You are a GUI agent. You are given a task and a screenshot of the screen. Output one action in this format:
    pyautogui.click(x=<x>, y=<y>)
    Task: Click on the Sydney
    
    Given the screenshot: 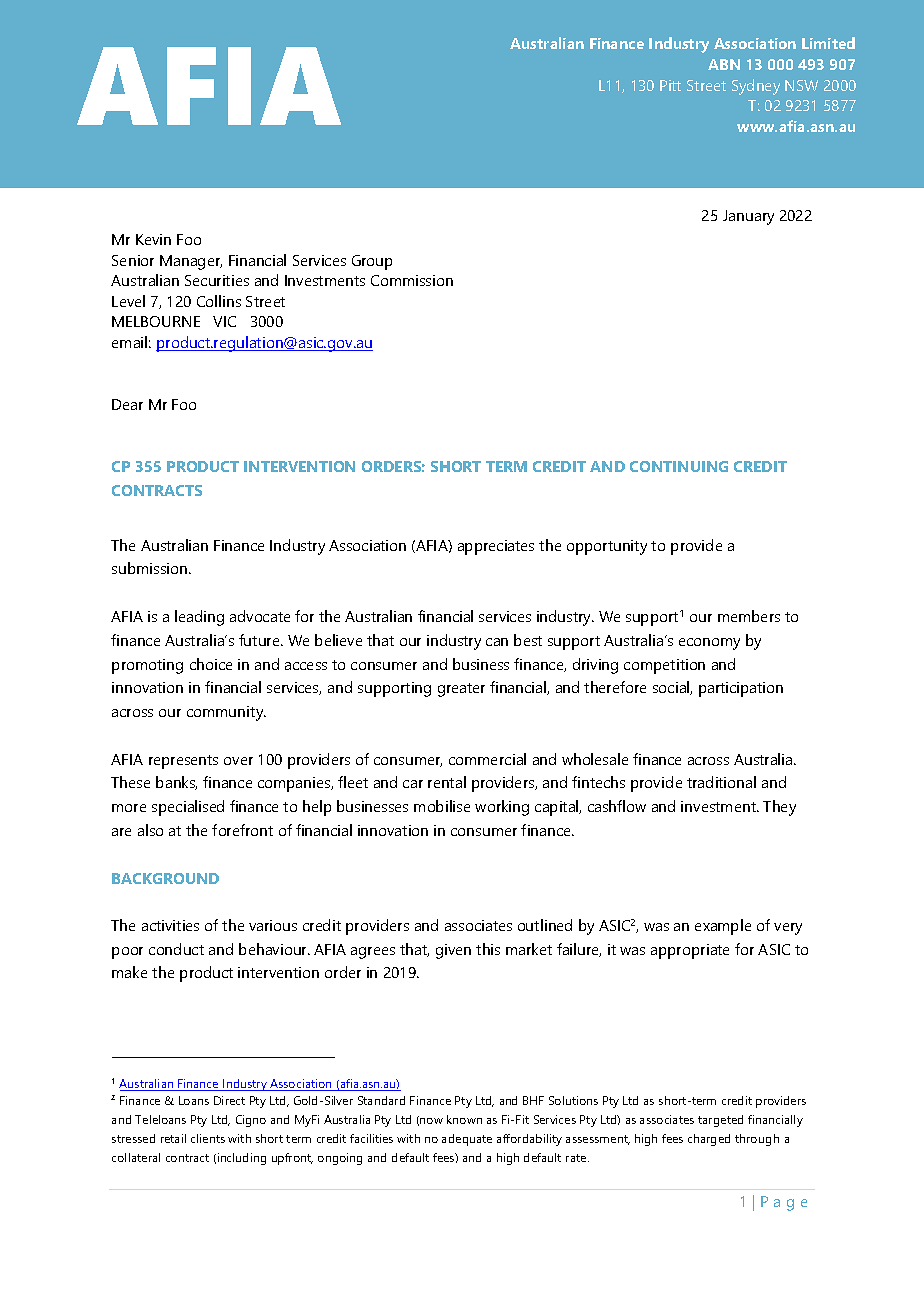 What is the action you would take?
    pyautogui.click(x=756, y=87)
